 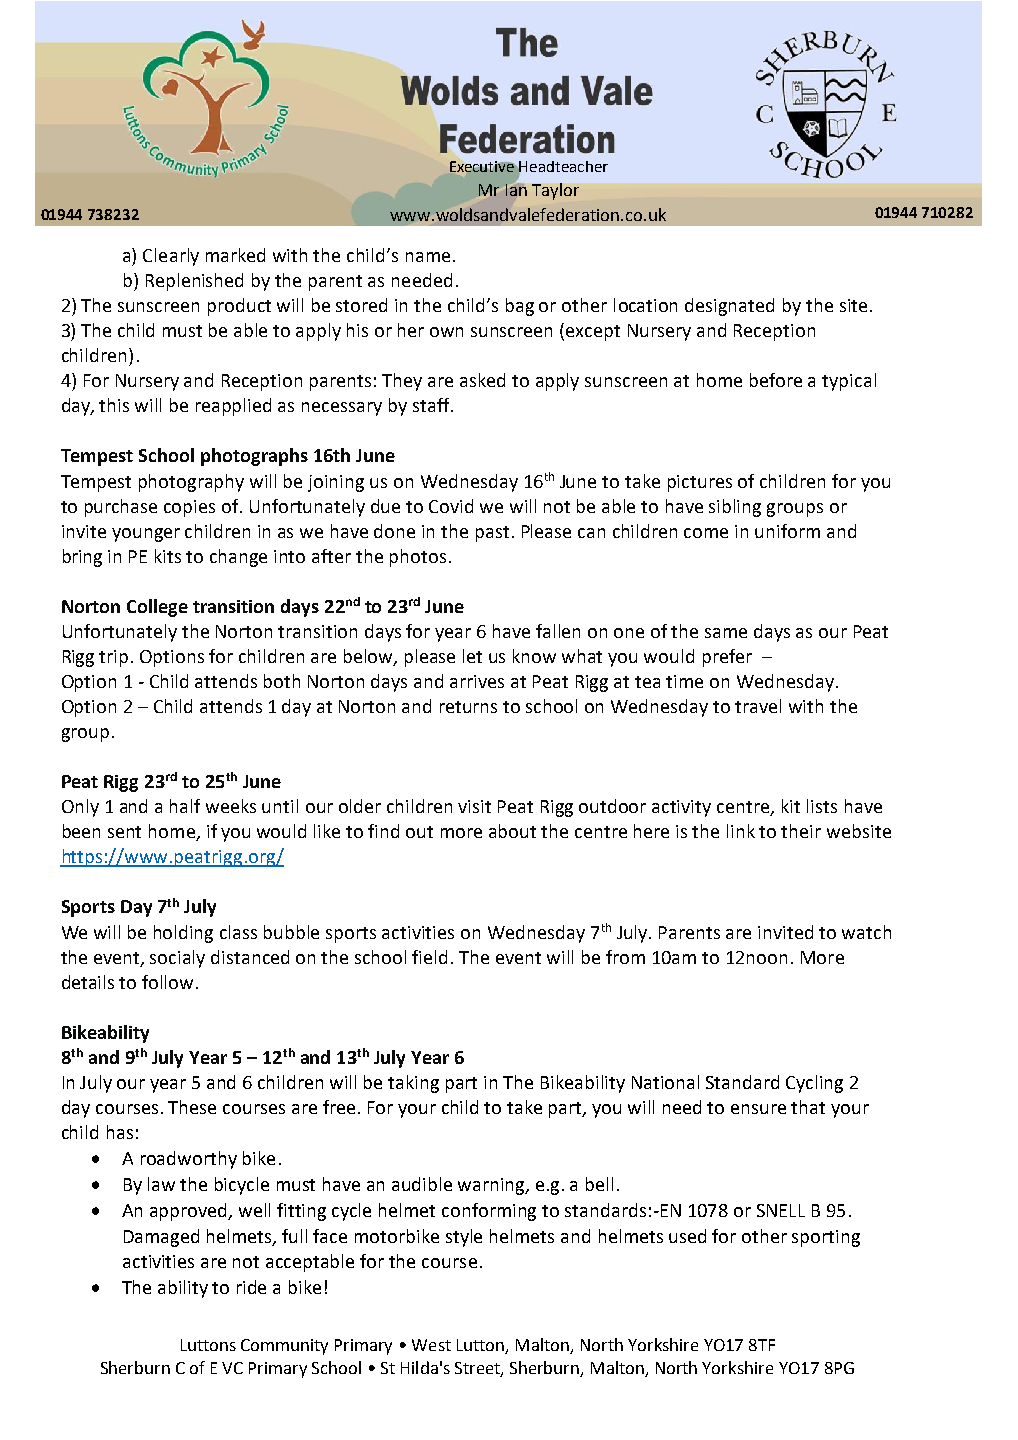 What do you see at coordinates (171, 257) in the document?
I see `Clearly` at bounding box center [171, 257].
